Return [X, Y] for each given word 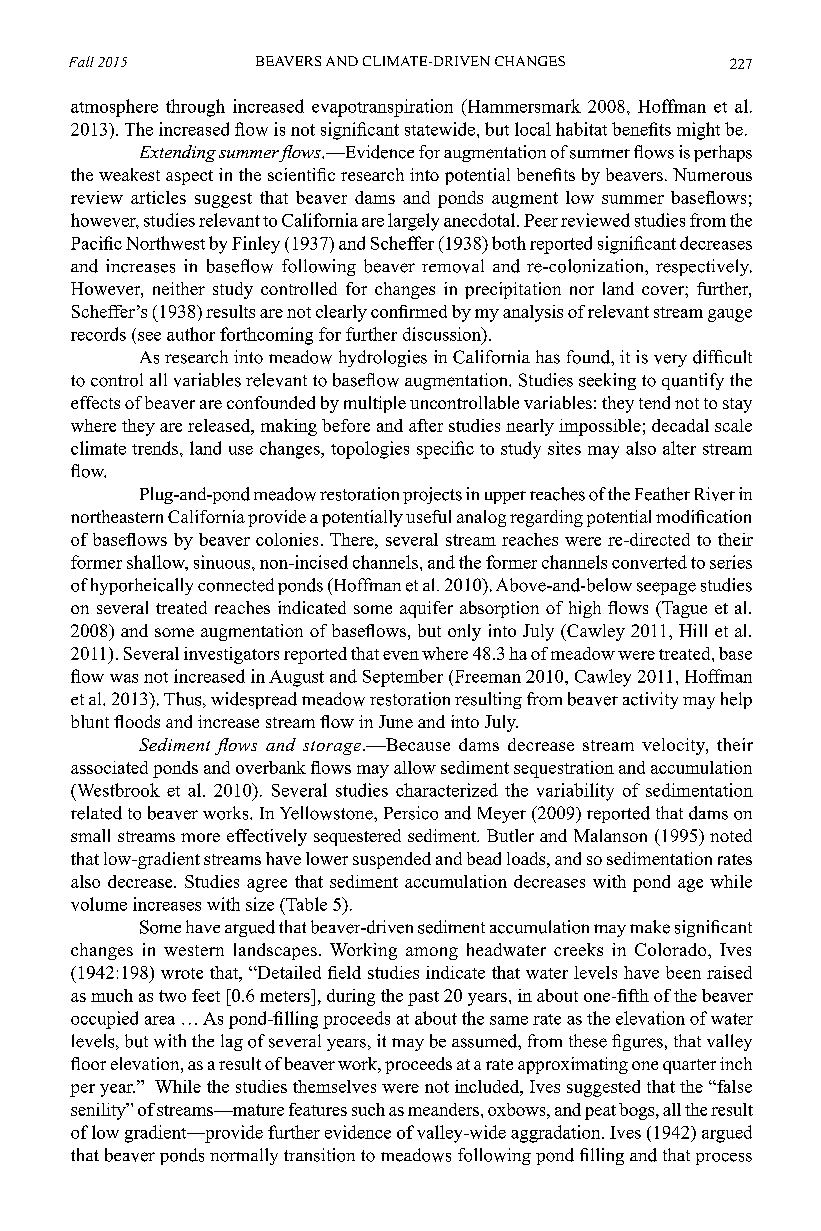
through [195, 108]
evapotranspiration [382, 108]
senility [99, 1111]
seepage [666, 588]
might [698, 131]
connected [236, 585]
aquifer [426, 609]
